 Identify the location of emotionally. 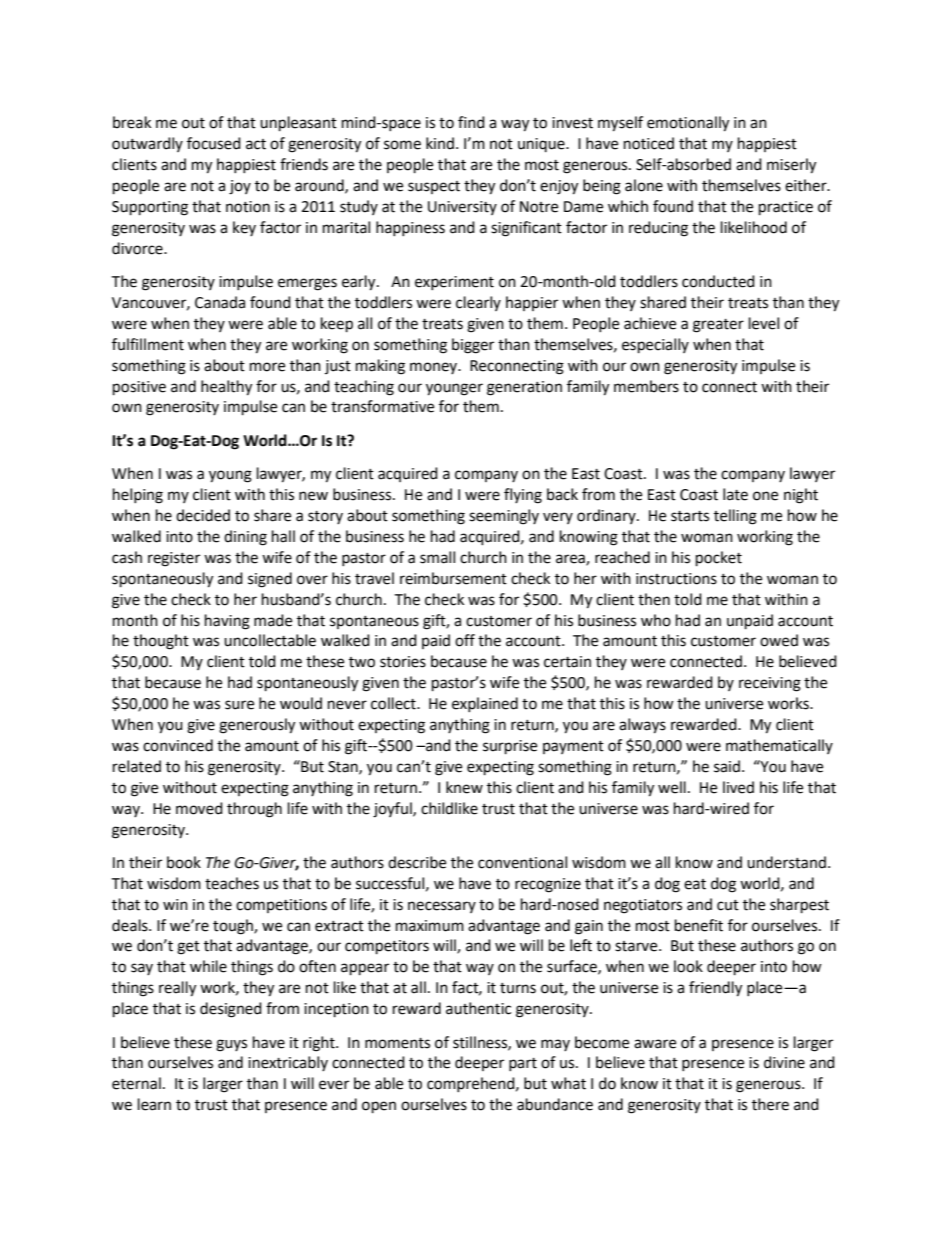
(688, 124).
